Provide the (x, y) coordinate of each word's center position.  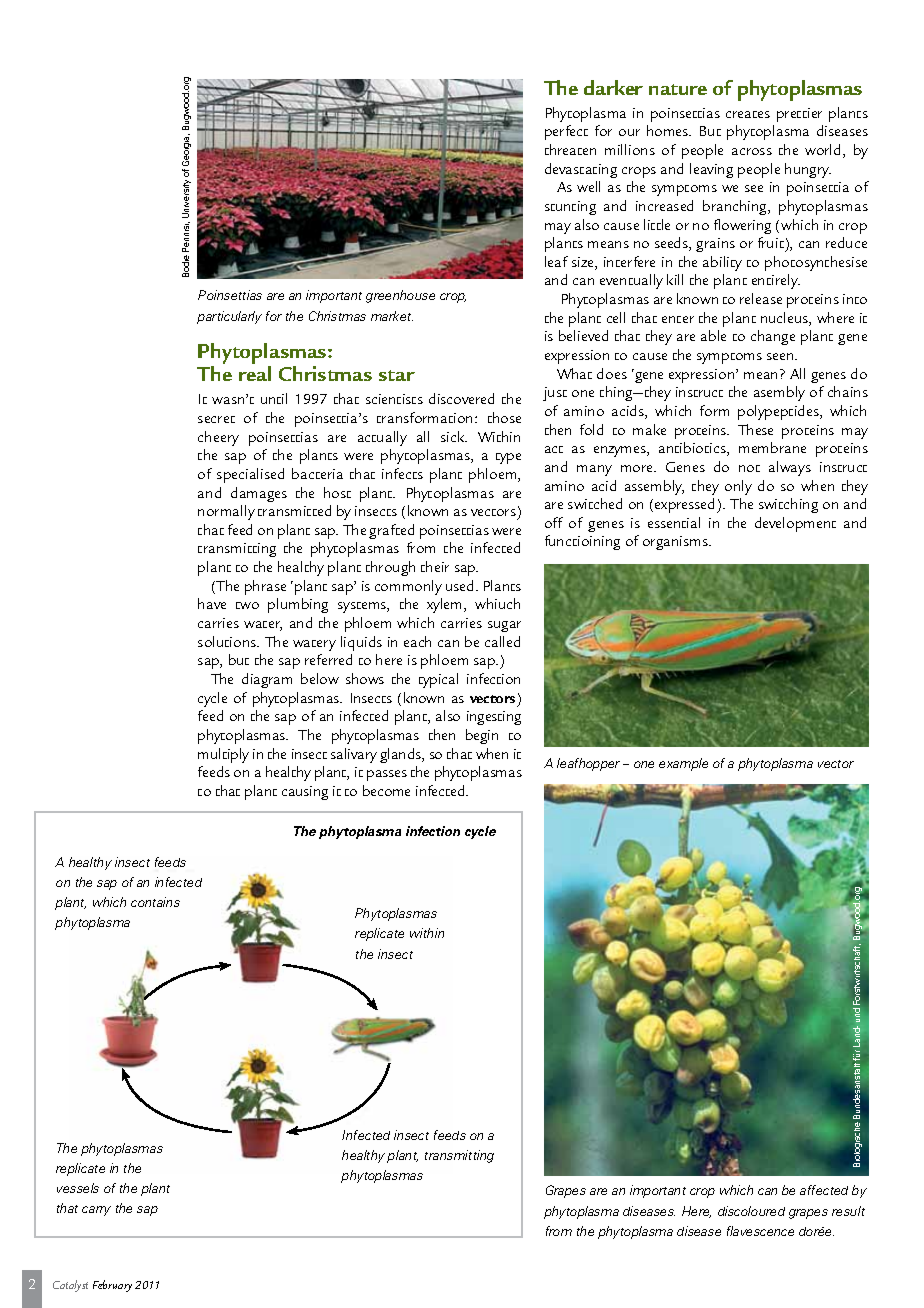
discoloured (751, 1211)
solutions (228, 641)
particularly (229, 317)
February (112, 1286)
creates (748, 114)
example (683, 764)
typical (438, 680)
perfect (566, 132)
